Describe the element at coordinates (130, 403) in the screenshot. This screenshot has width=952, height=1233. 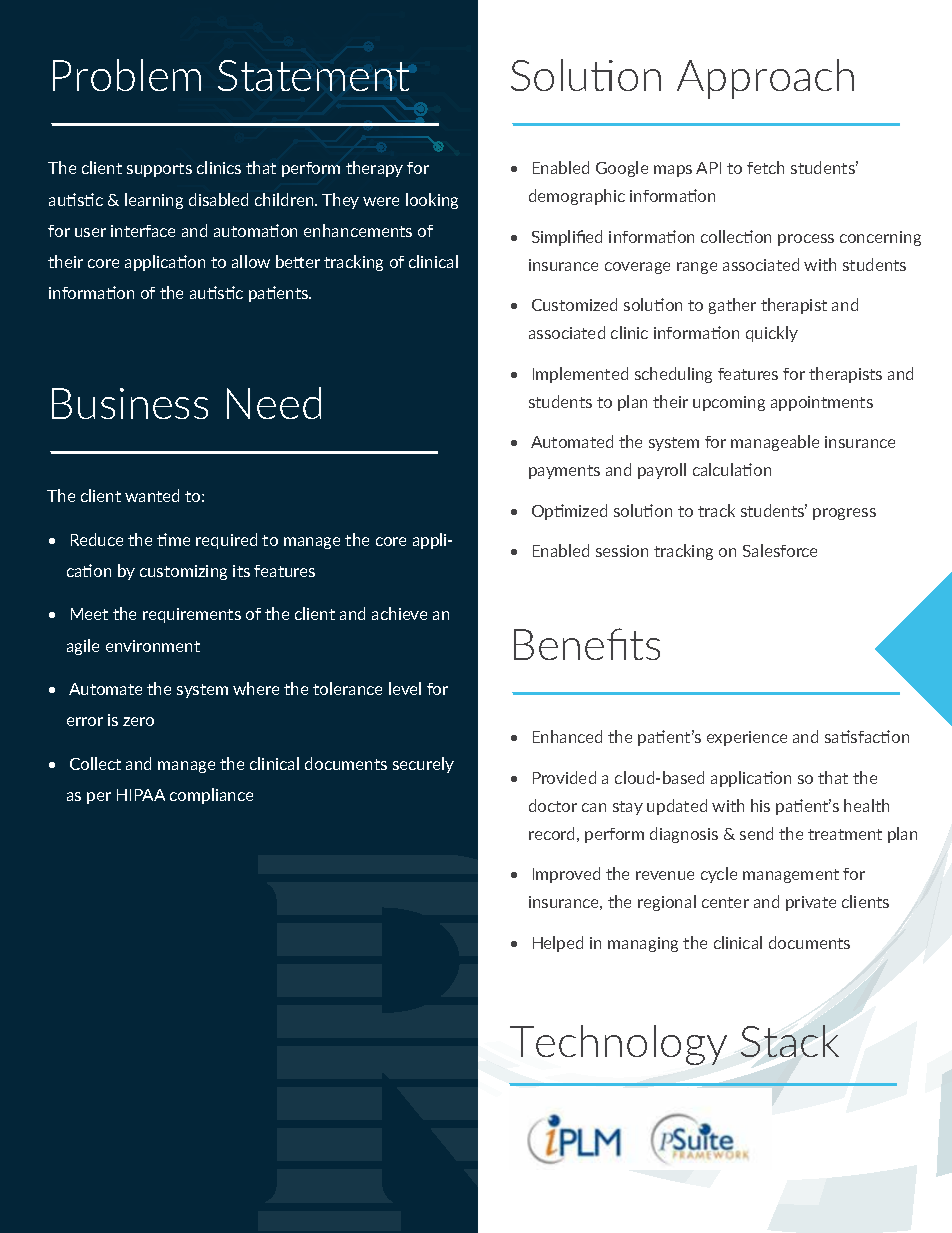
I see `Business` at that location.
